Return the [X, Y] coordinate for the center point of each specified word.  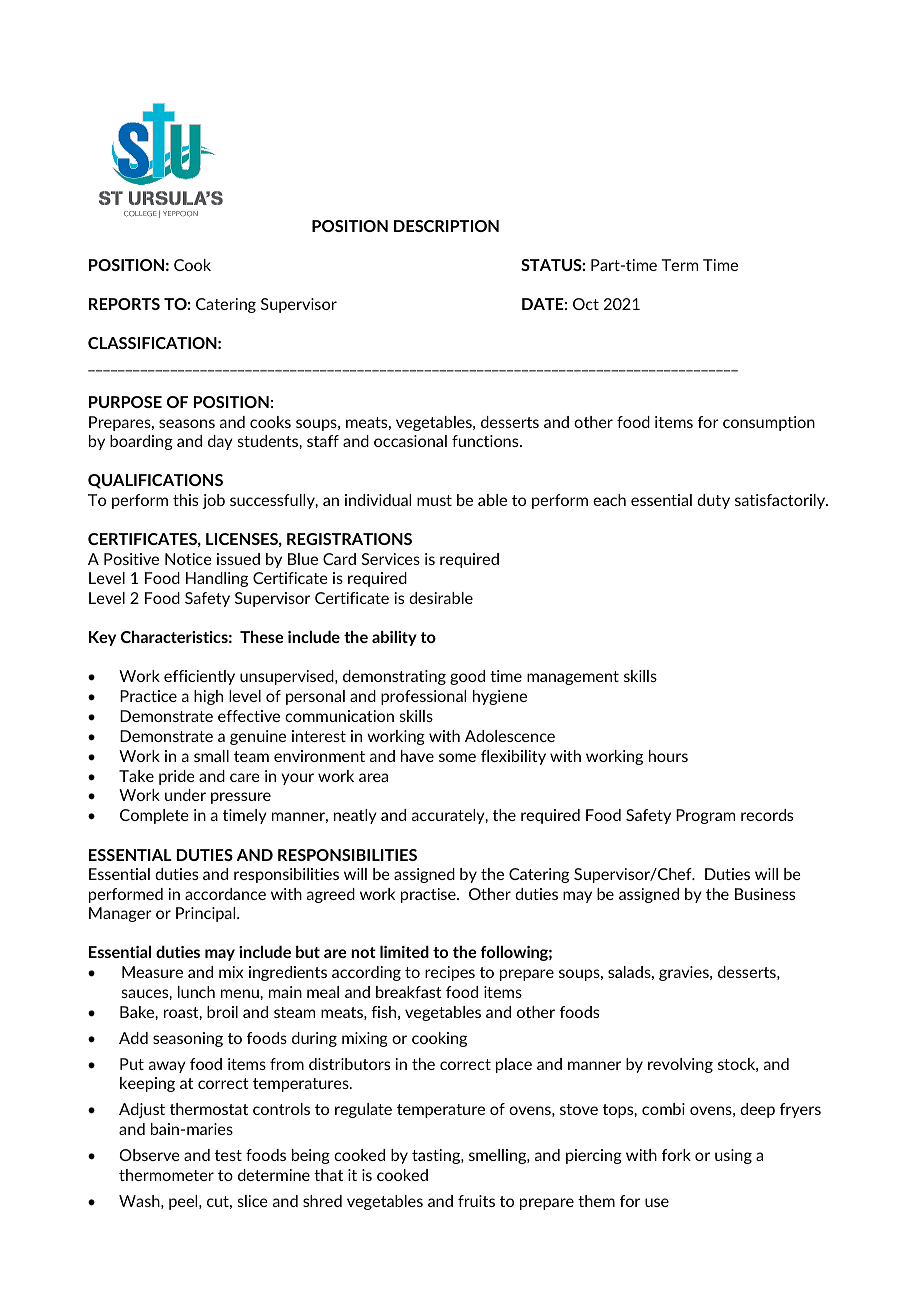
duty [713, 501]
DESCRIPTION [446, 226]
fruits [476, 1201]
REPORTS [124, 304]
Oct [586, 304]
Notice [188, 559]
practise [429, 895]
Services [390, 559]
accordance [225, 894]
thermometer [166, 1175]
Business [765, 894]
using [733, 1156]
